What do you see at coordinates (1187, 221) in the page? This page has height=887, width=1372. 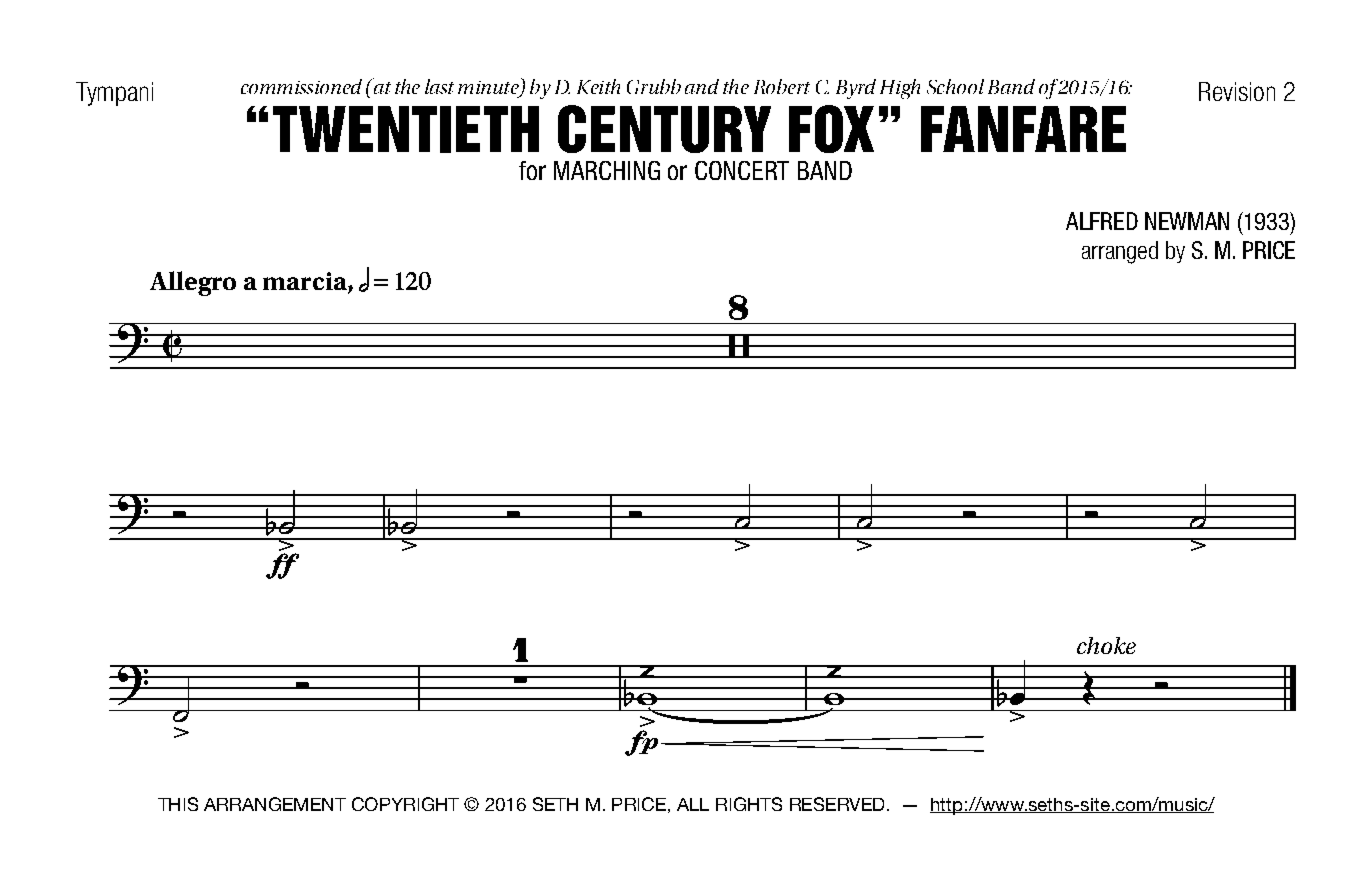 I see `NEWMAN` at bounding box center [1187, 221].
